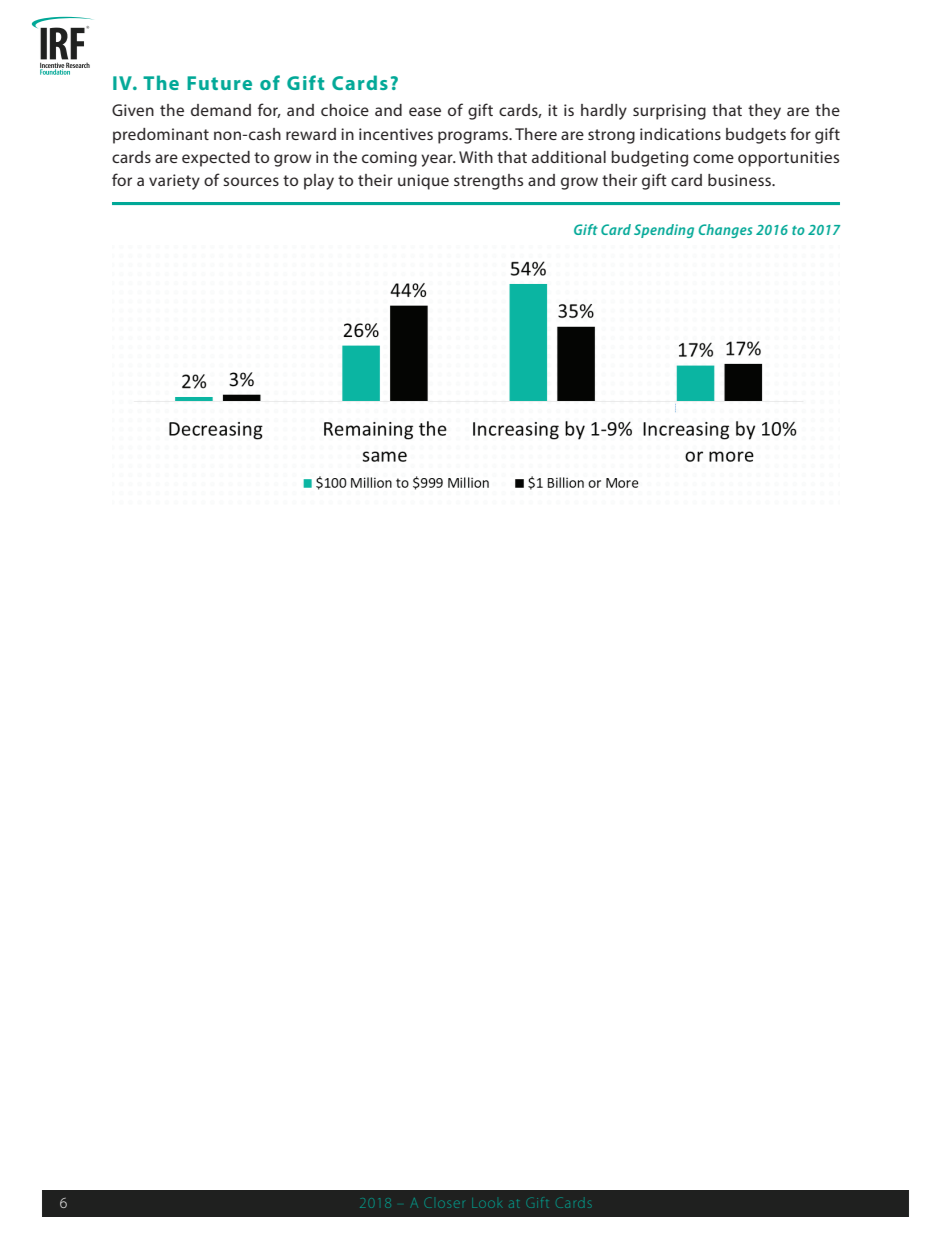 The height and width of the screenshot is (1233, 952). What do you see at coordinates (680, 134) in the screenshot?
I see `indications` at bounding box center [680, 134].
